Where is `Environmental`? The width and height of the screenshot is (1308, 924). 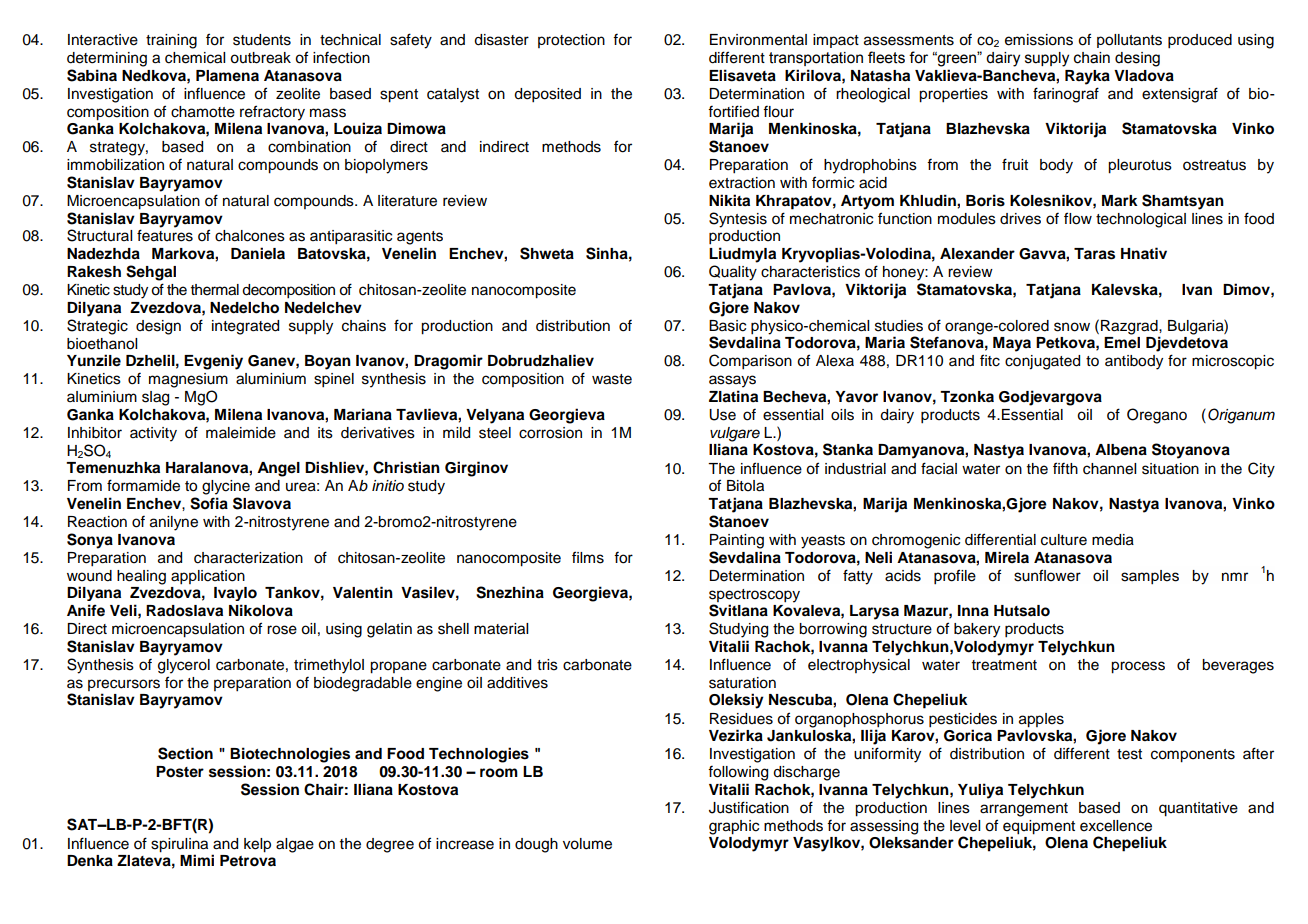
Environmental is located at coordinates (758, 40).
